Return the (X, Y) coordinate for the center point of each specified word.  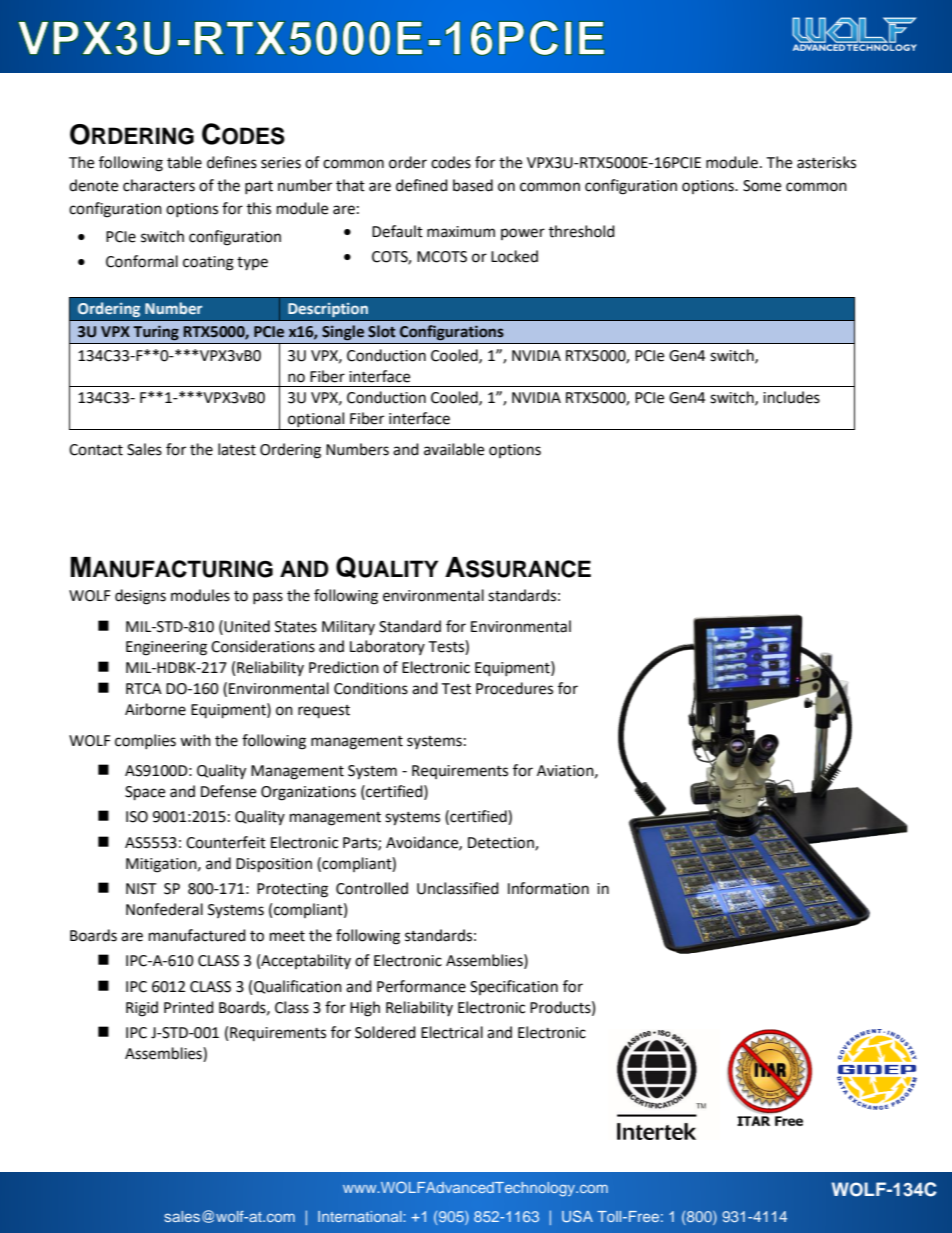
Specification (514, 987)
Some (762, 186)
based (473, 185)
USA (577, 1216)
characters (159, 185)
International (361, 1216)
